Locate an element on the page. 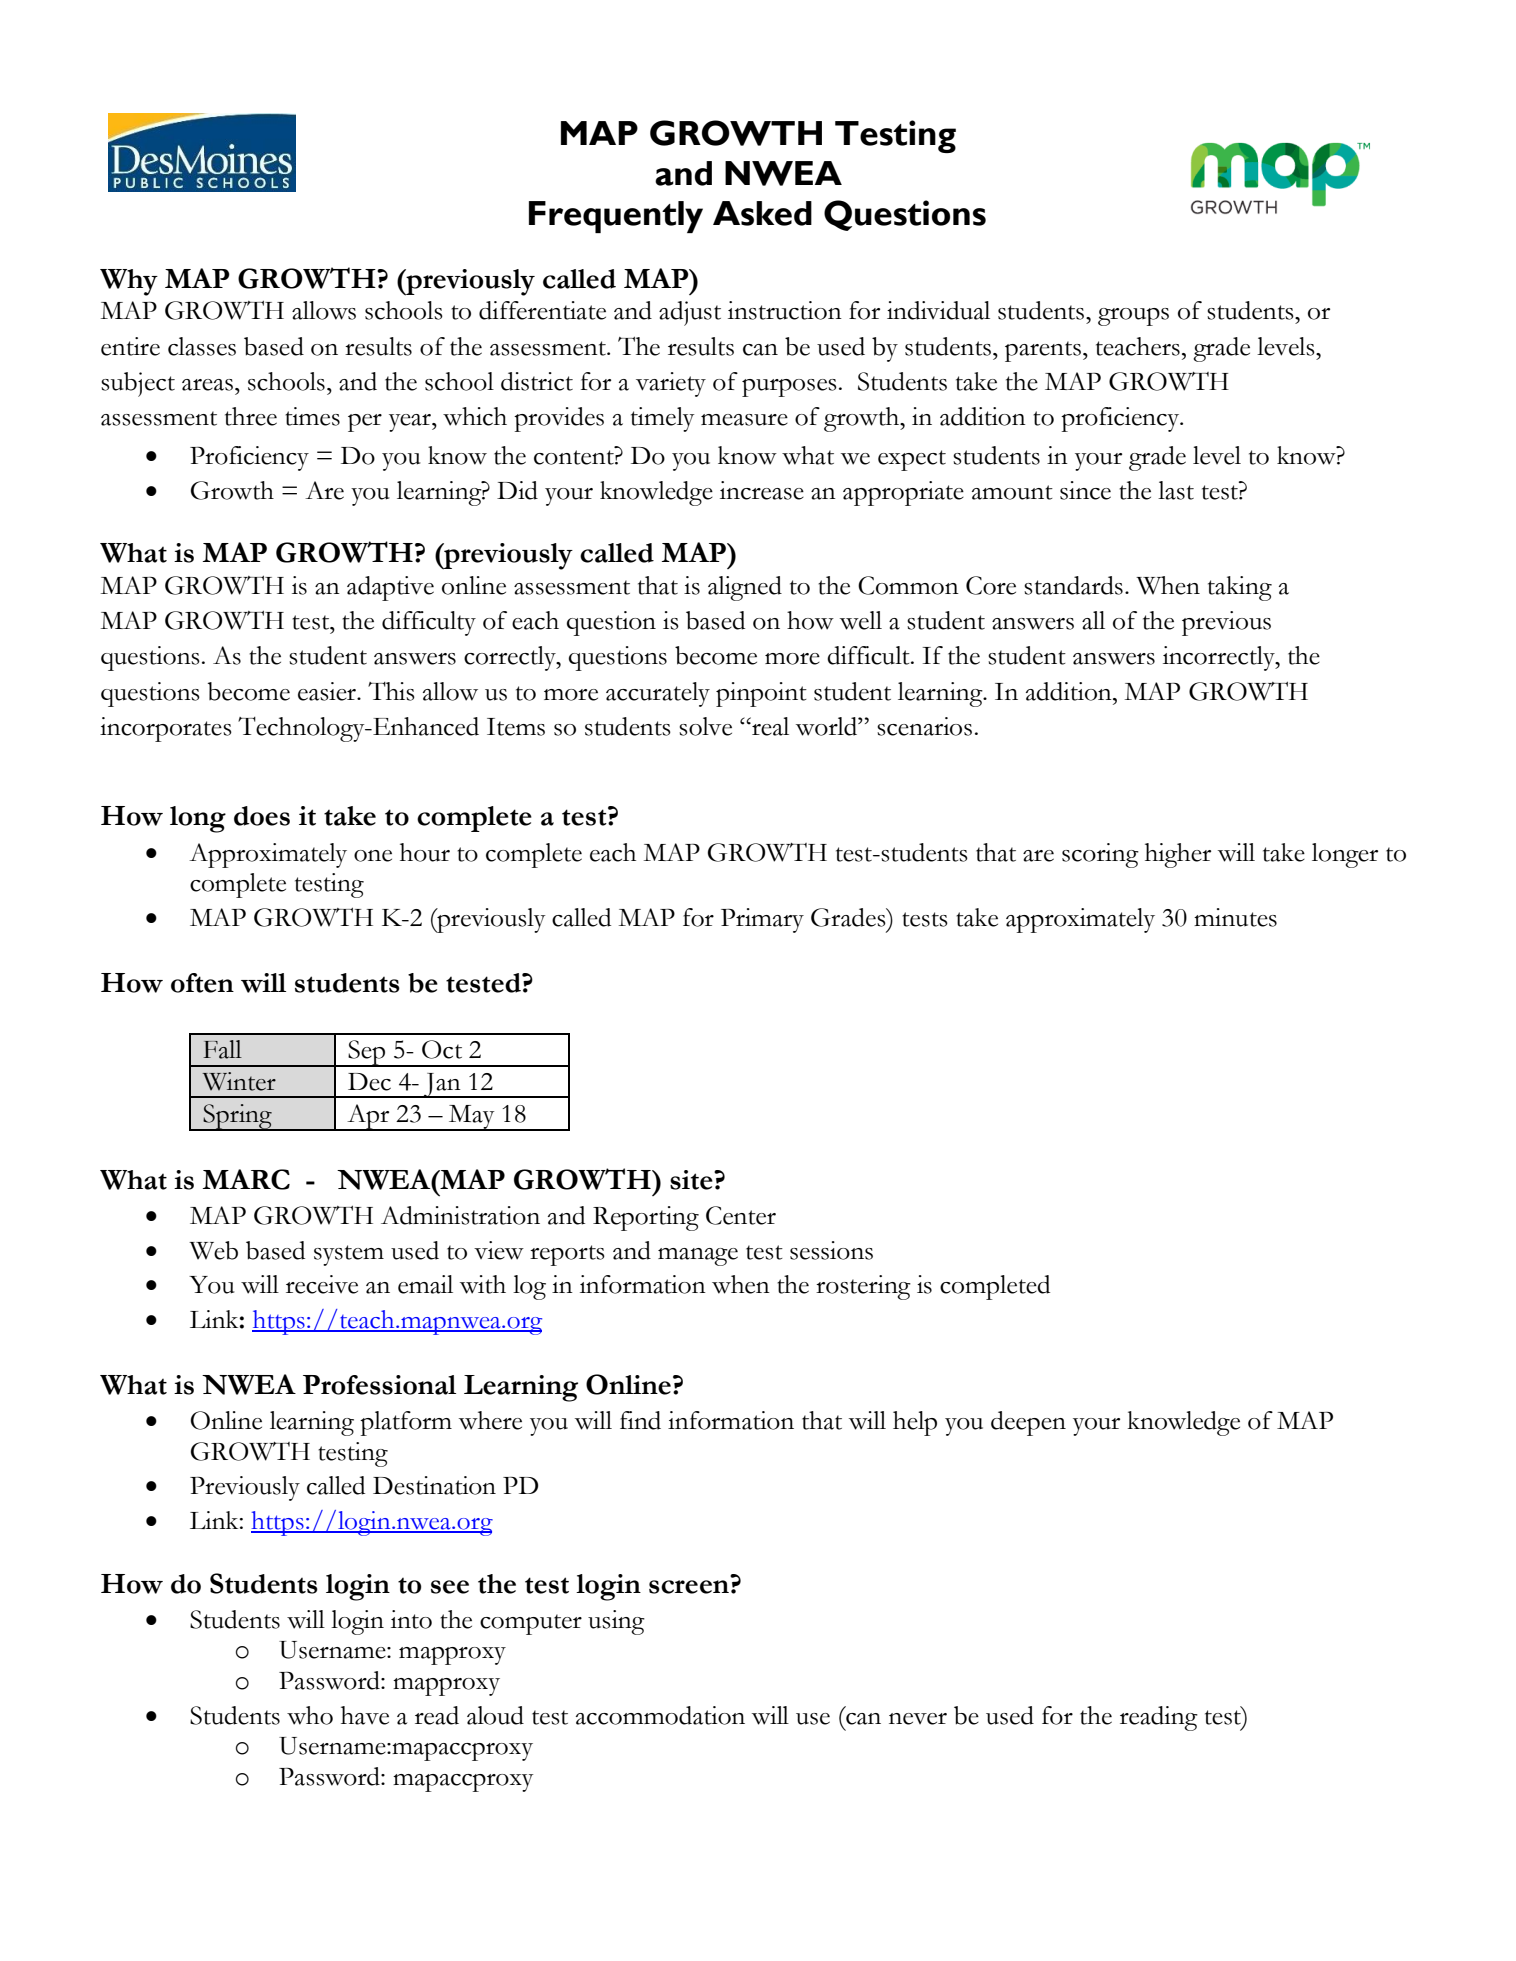  deepen is located at coordinates (1028, 1423).
